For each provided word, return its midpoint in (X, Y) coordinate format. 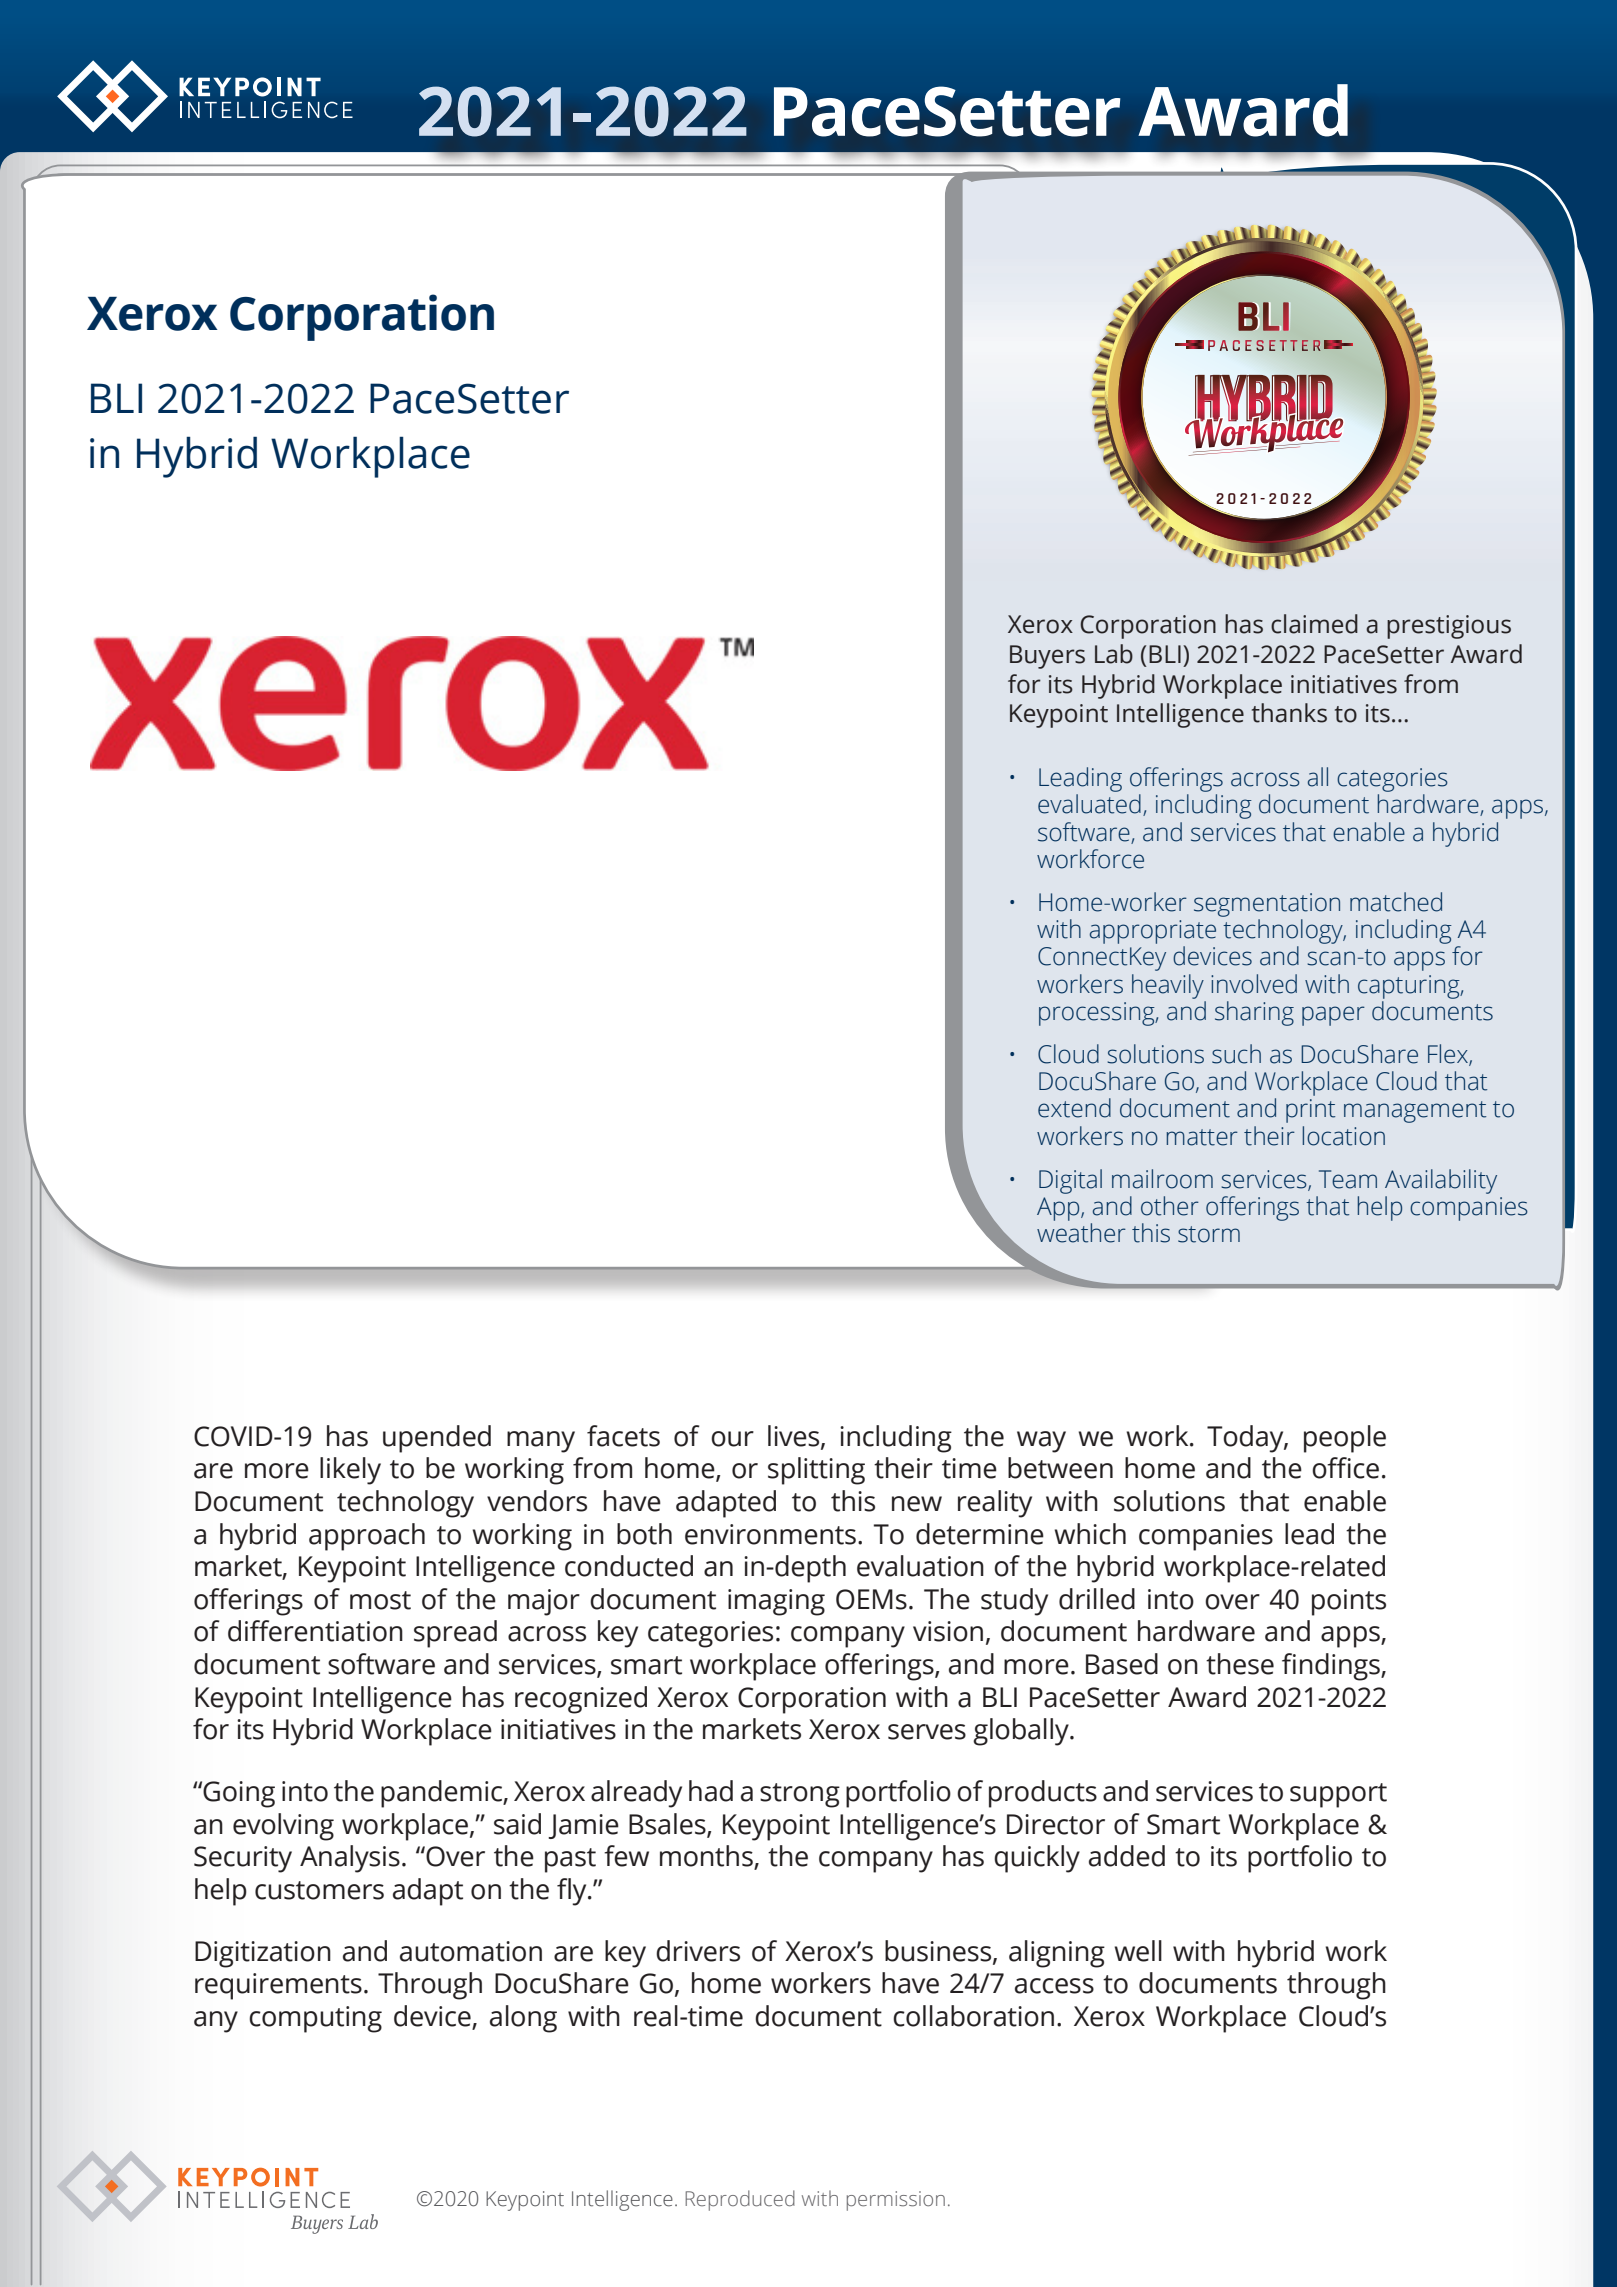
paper (1333, 1016)
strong (800, 1795)
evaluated (1089, 804)
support (1338, 1795)
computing (315, 2019)
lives (795, 1436)
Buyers (1047, 657)
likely (350, 1471)
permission (896, 2201)
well (1138, 1951)
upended (437, 1439)
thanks (1289, 713)
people (1345, 1439)
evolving (283, 1827)
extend (1074, 1108)
